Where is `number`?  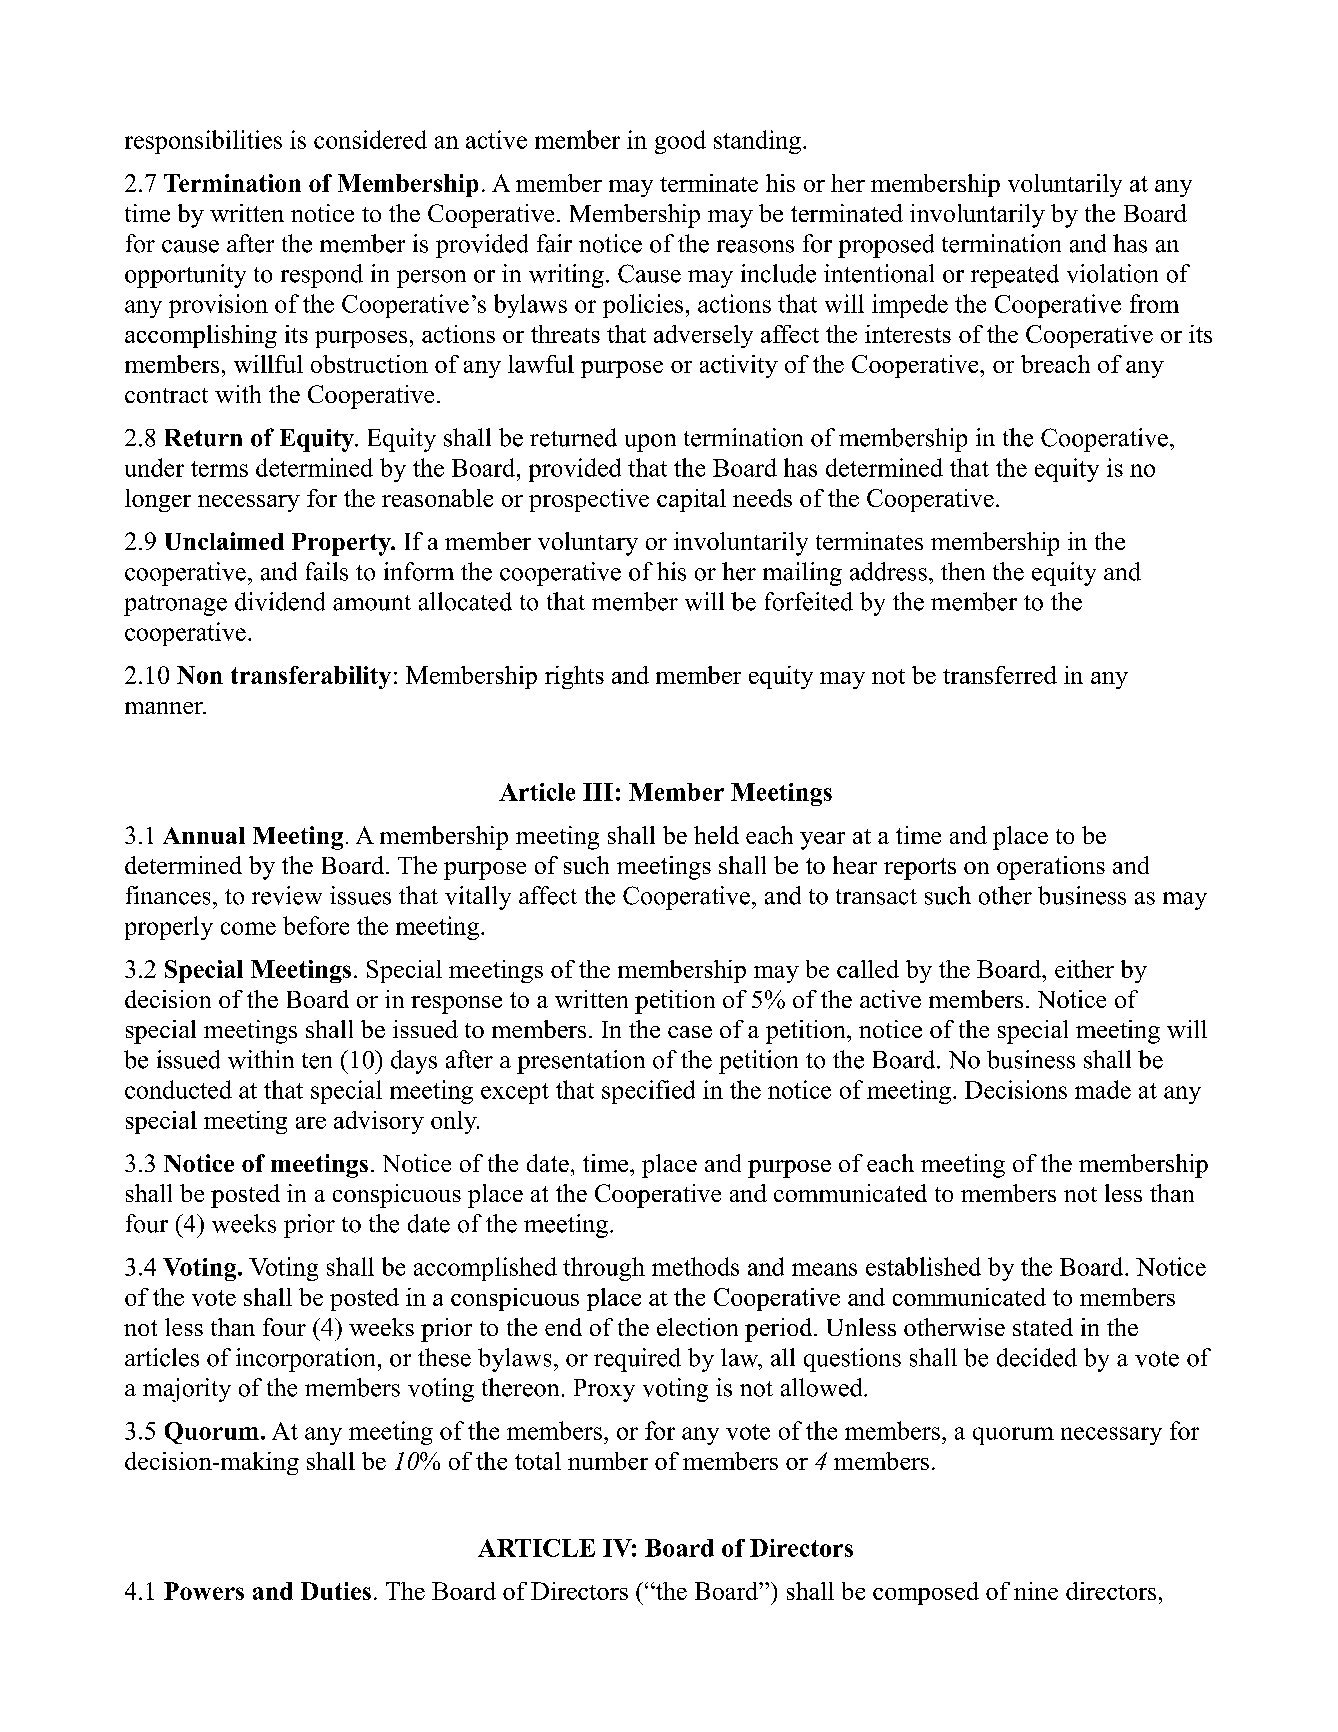
number is located at coordinates (608, 1461).
